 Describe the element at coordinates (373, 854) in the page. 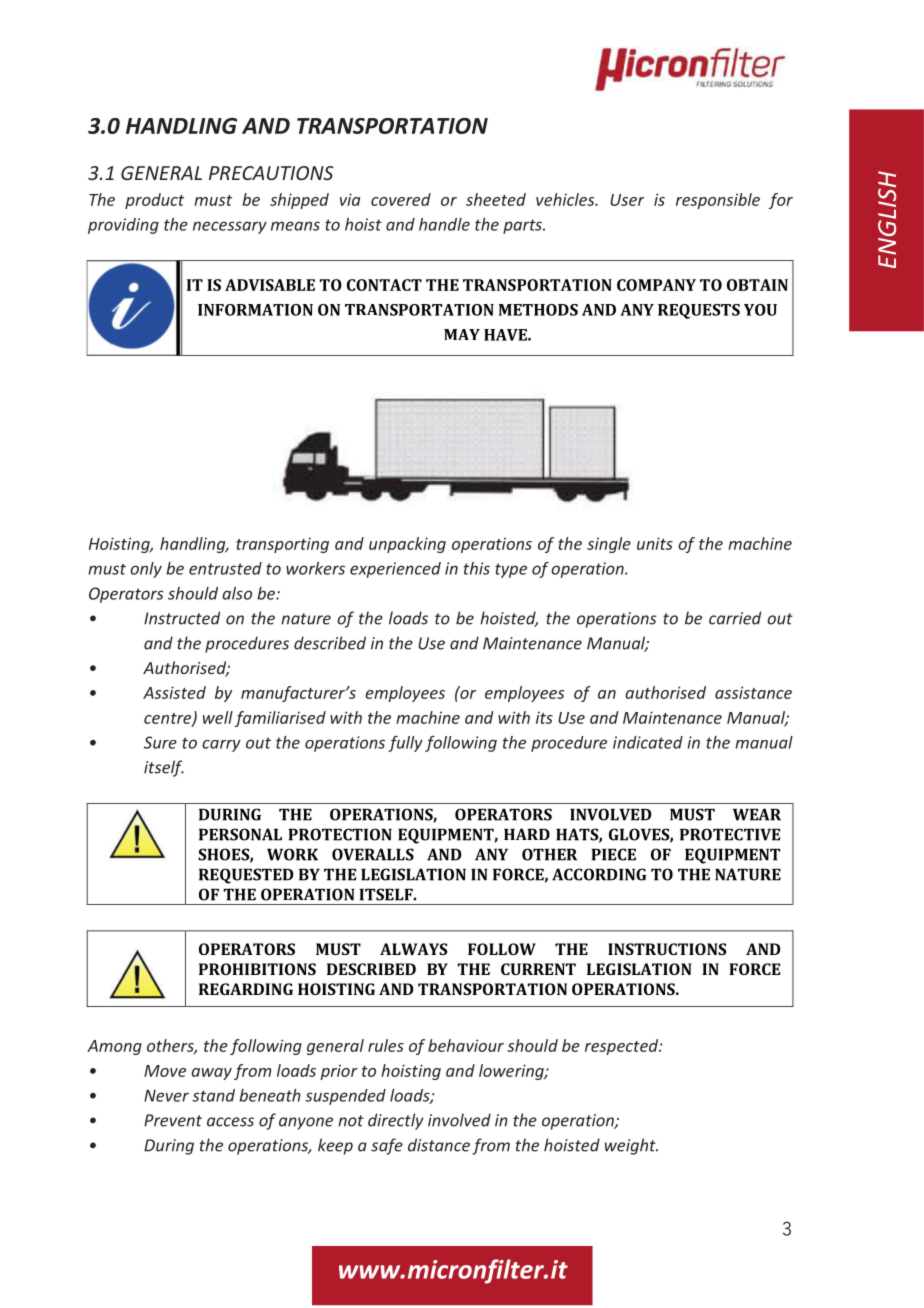

I see `OVERALLS` at that location.
